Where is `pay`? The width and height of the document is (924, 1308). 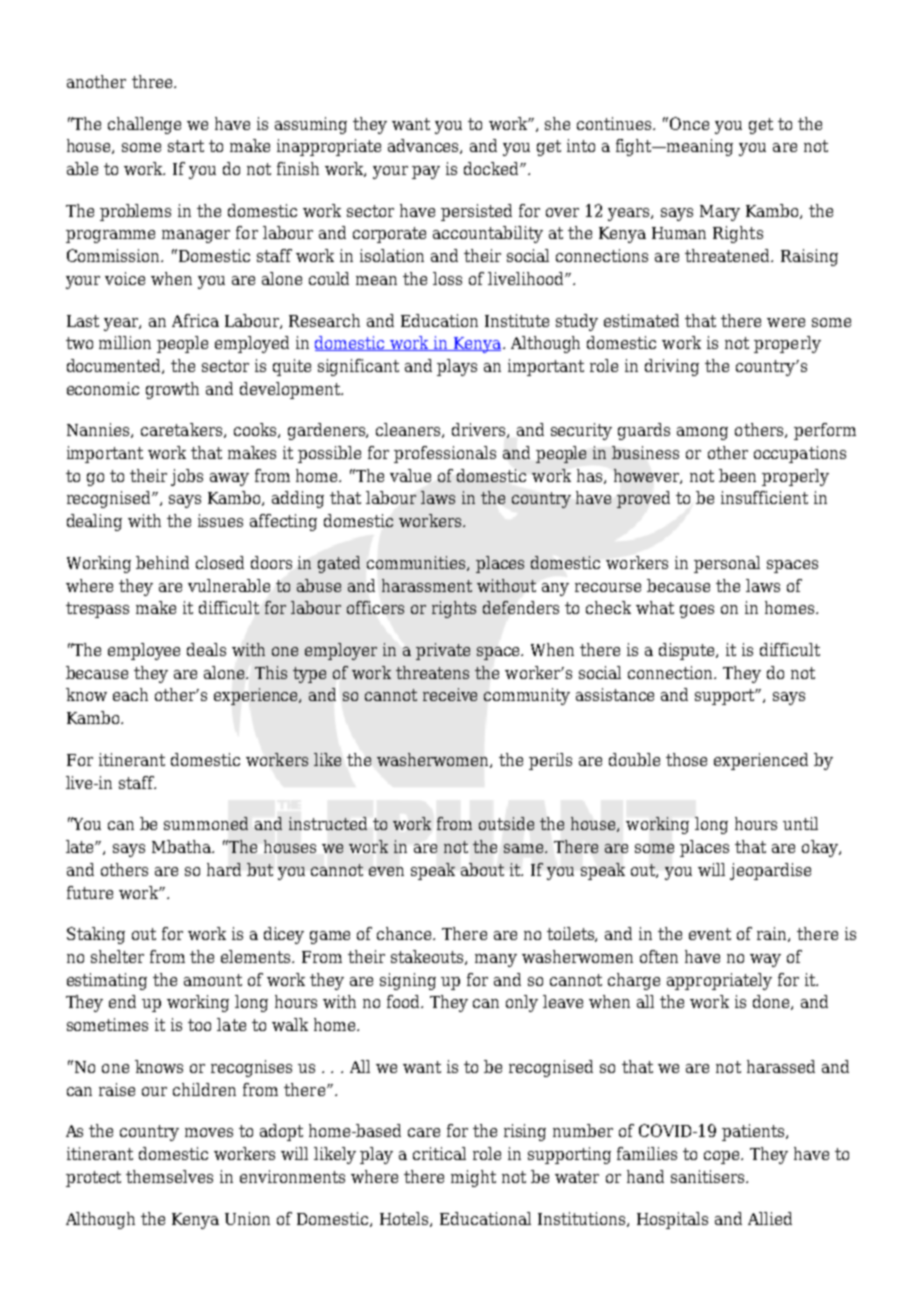 pay is located at coordinates (426, 172).
